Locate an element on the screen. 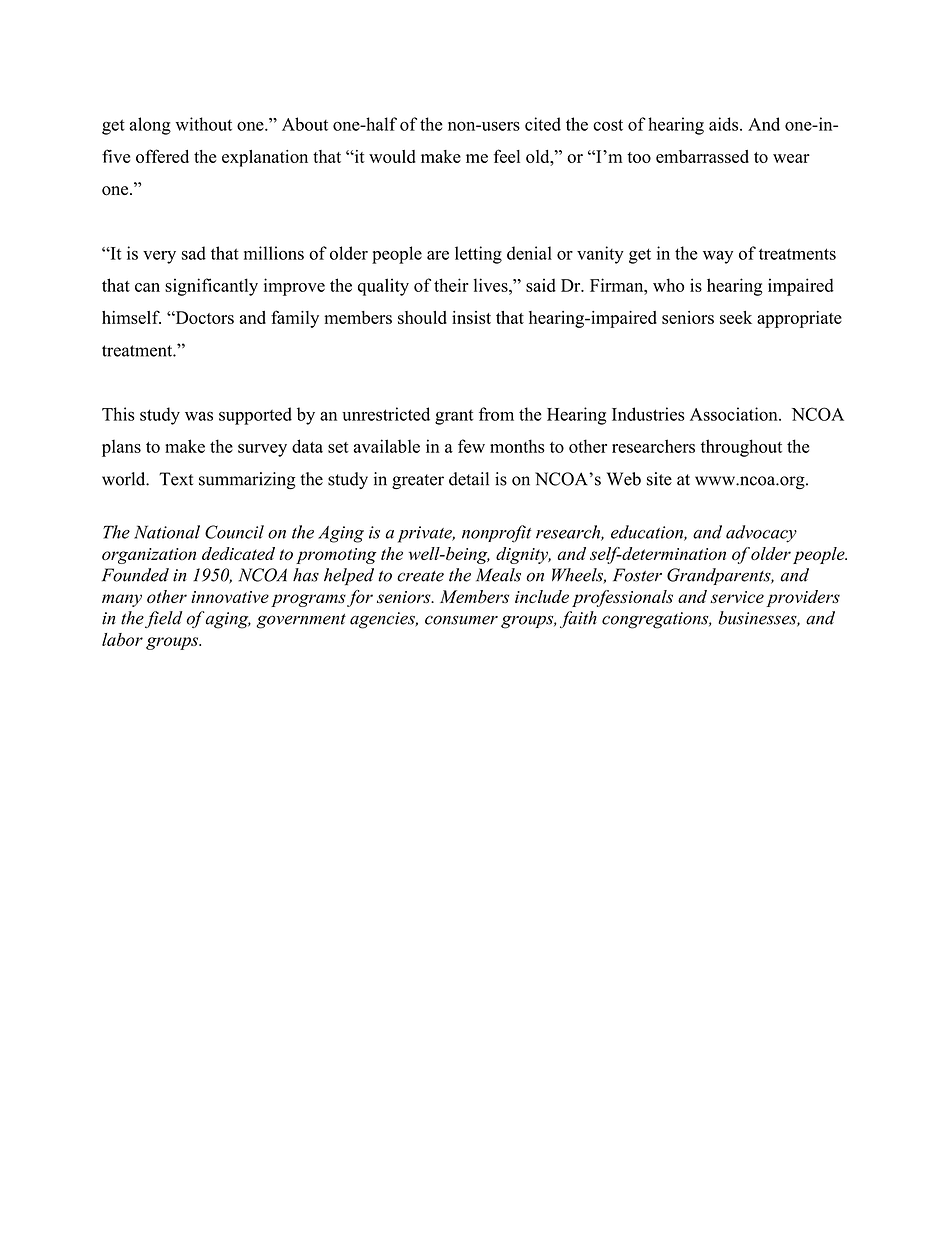 This screenshot has width=952, height=1233. field is located at coordinates (164, 619).
